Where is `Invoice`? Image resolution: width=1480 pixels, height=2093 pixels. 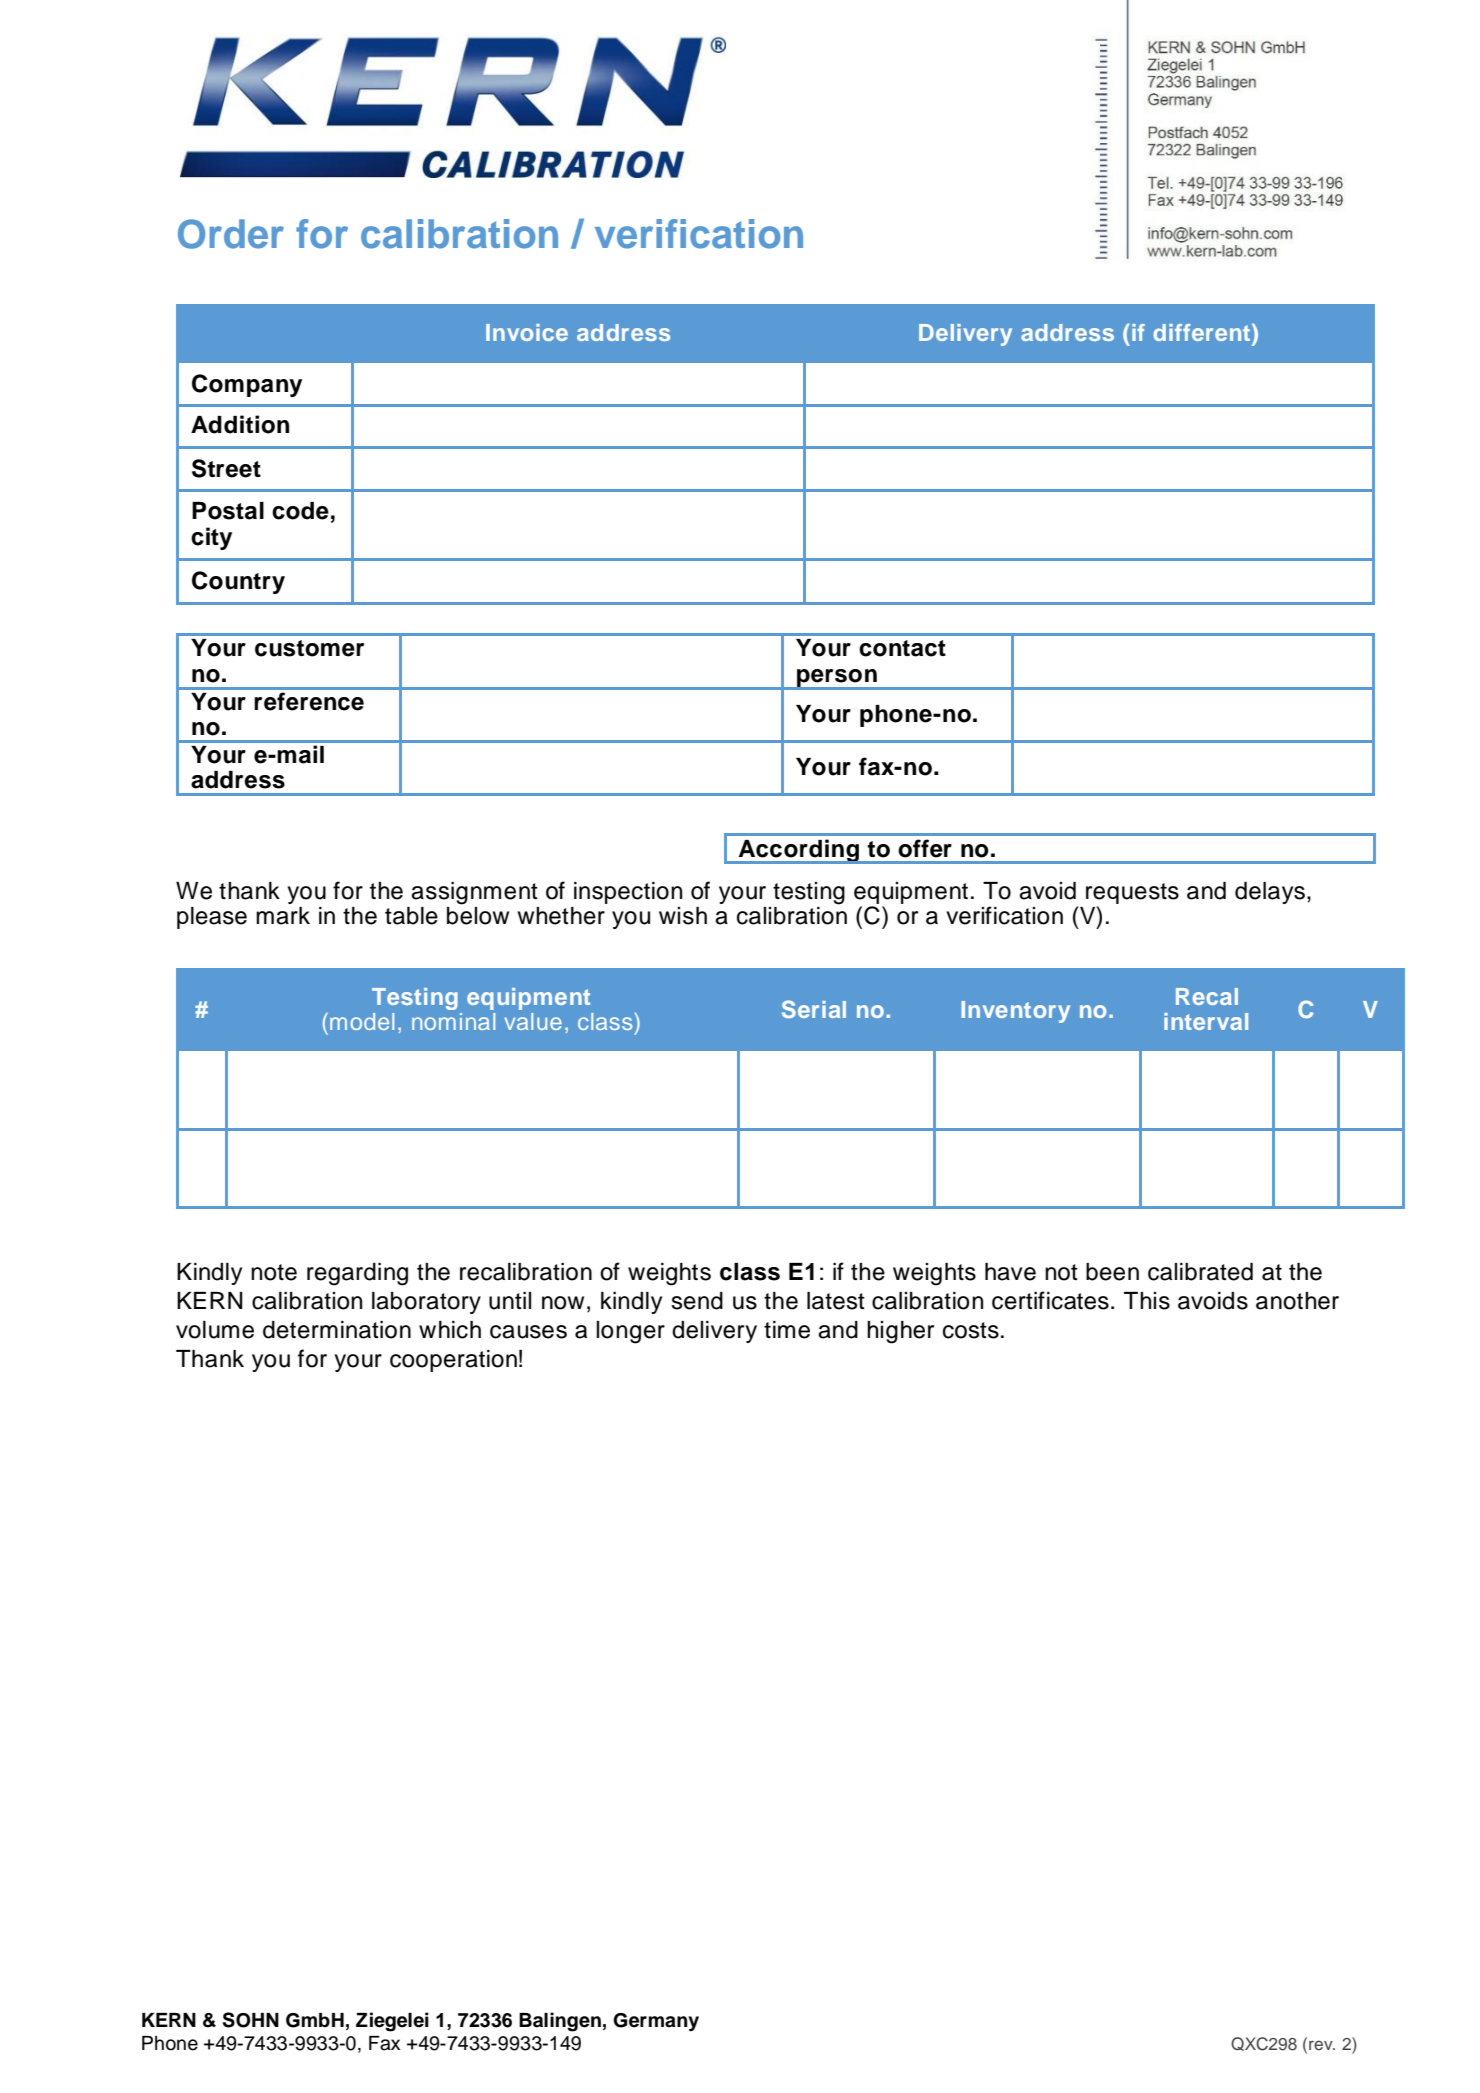
Invoice is located at coordinates (527, 332).
